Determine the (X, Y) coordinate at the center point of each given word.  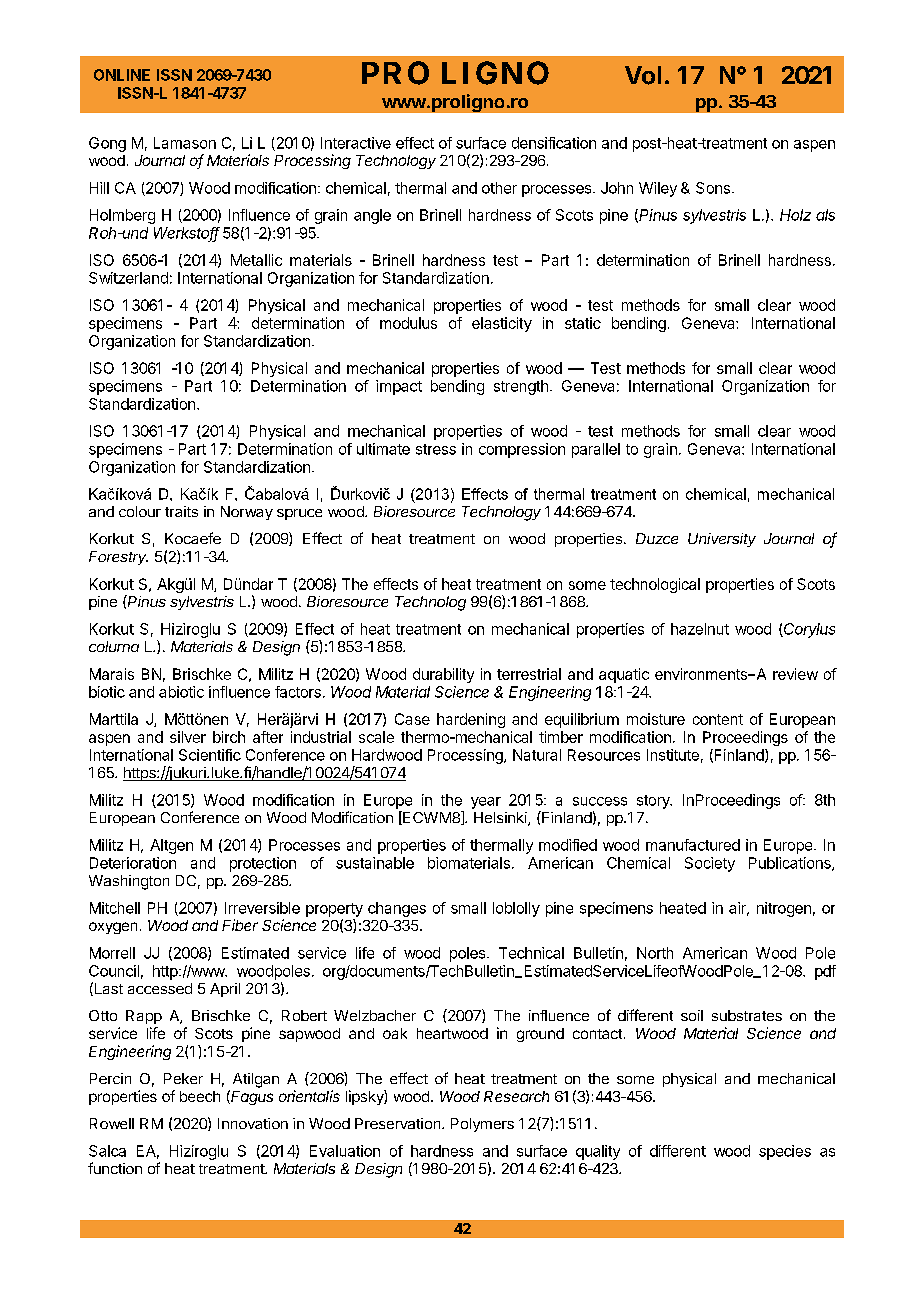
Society (710, 864)
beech (200, 1096)
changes (397, 909)
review (795, 674)
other (499, 188)
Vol (643, 75)
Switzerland (128, 278)
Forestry (118, 558)
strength (521, 387)
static (583, 323)
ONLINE (122, 75)
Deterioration (133, 863)
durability (443, 675)
